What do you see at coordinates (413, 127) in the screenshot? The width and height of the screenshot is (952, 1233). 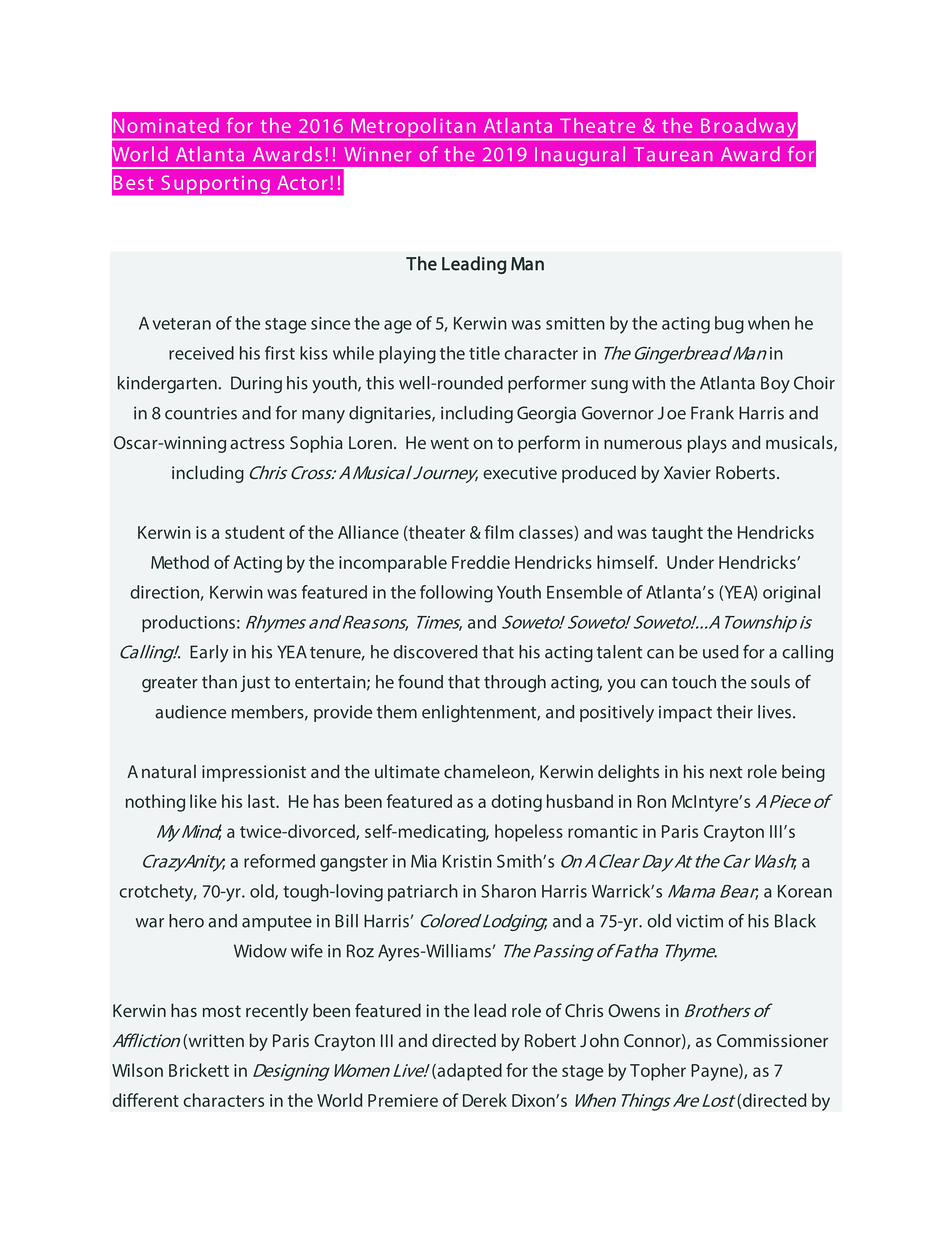 I see `Metropolitan` at bounding box center [413, 127].
